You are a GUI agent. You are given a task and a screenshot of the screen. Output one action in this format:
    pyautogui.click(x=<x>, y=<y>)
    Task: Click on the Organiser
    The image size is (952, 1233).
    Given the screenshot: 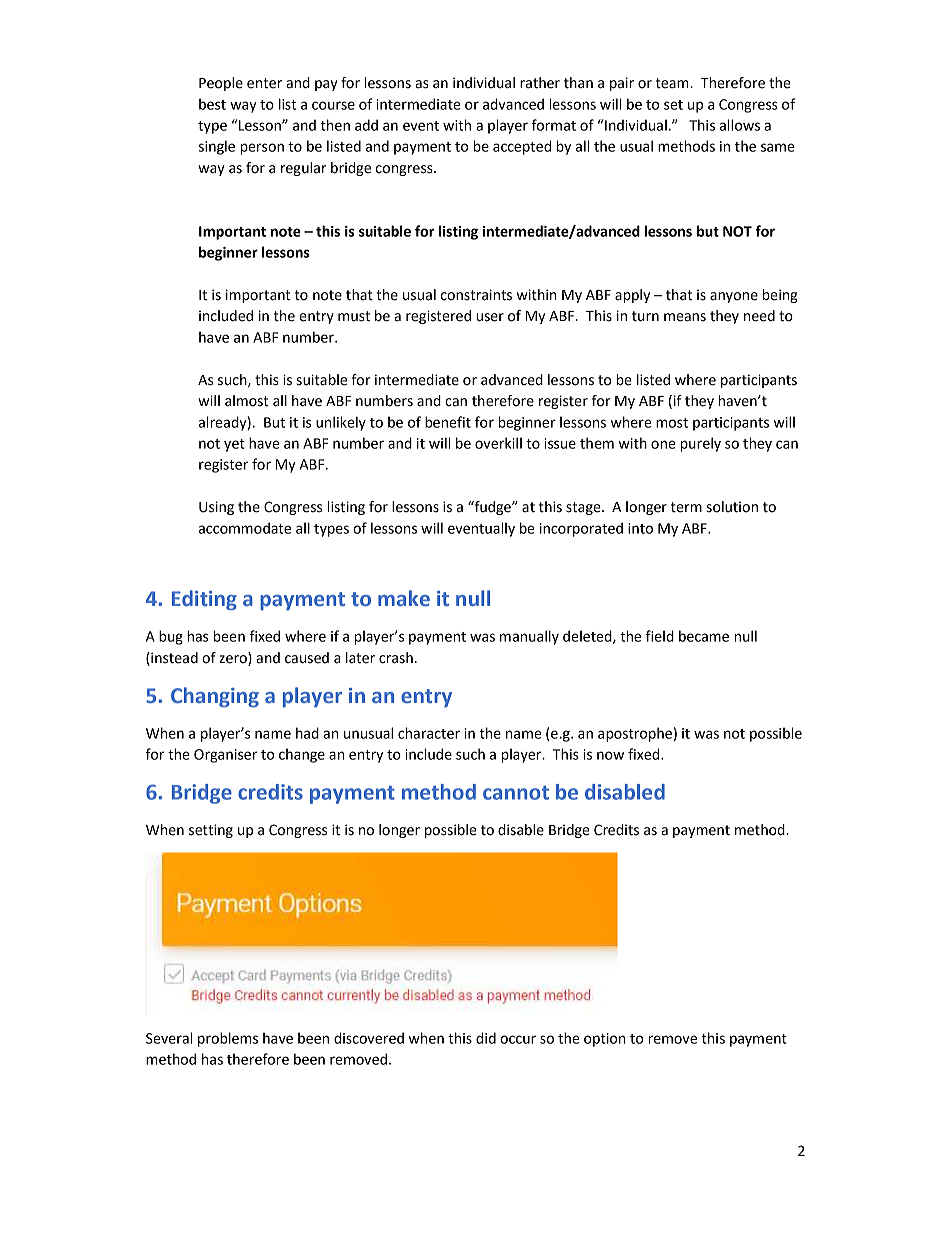 What is the action you would take?
    pyautogui.click(x=225, y=756)
